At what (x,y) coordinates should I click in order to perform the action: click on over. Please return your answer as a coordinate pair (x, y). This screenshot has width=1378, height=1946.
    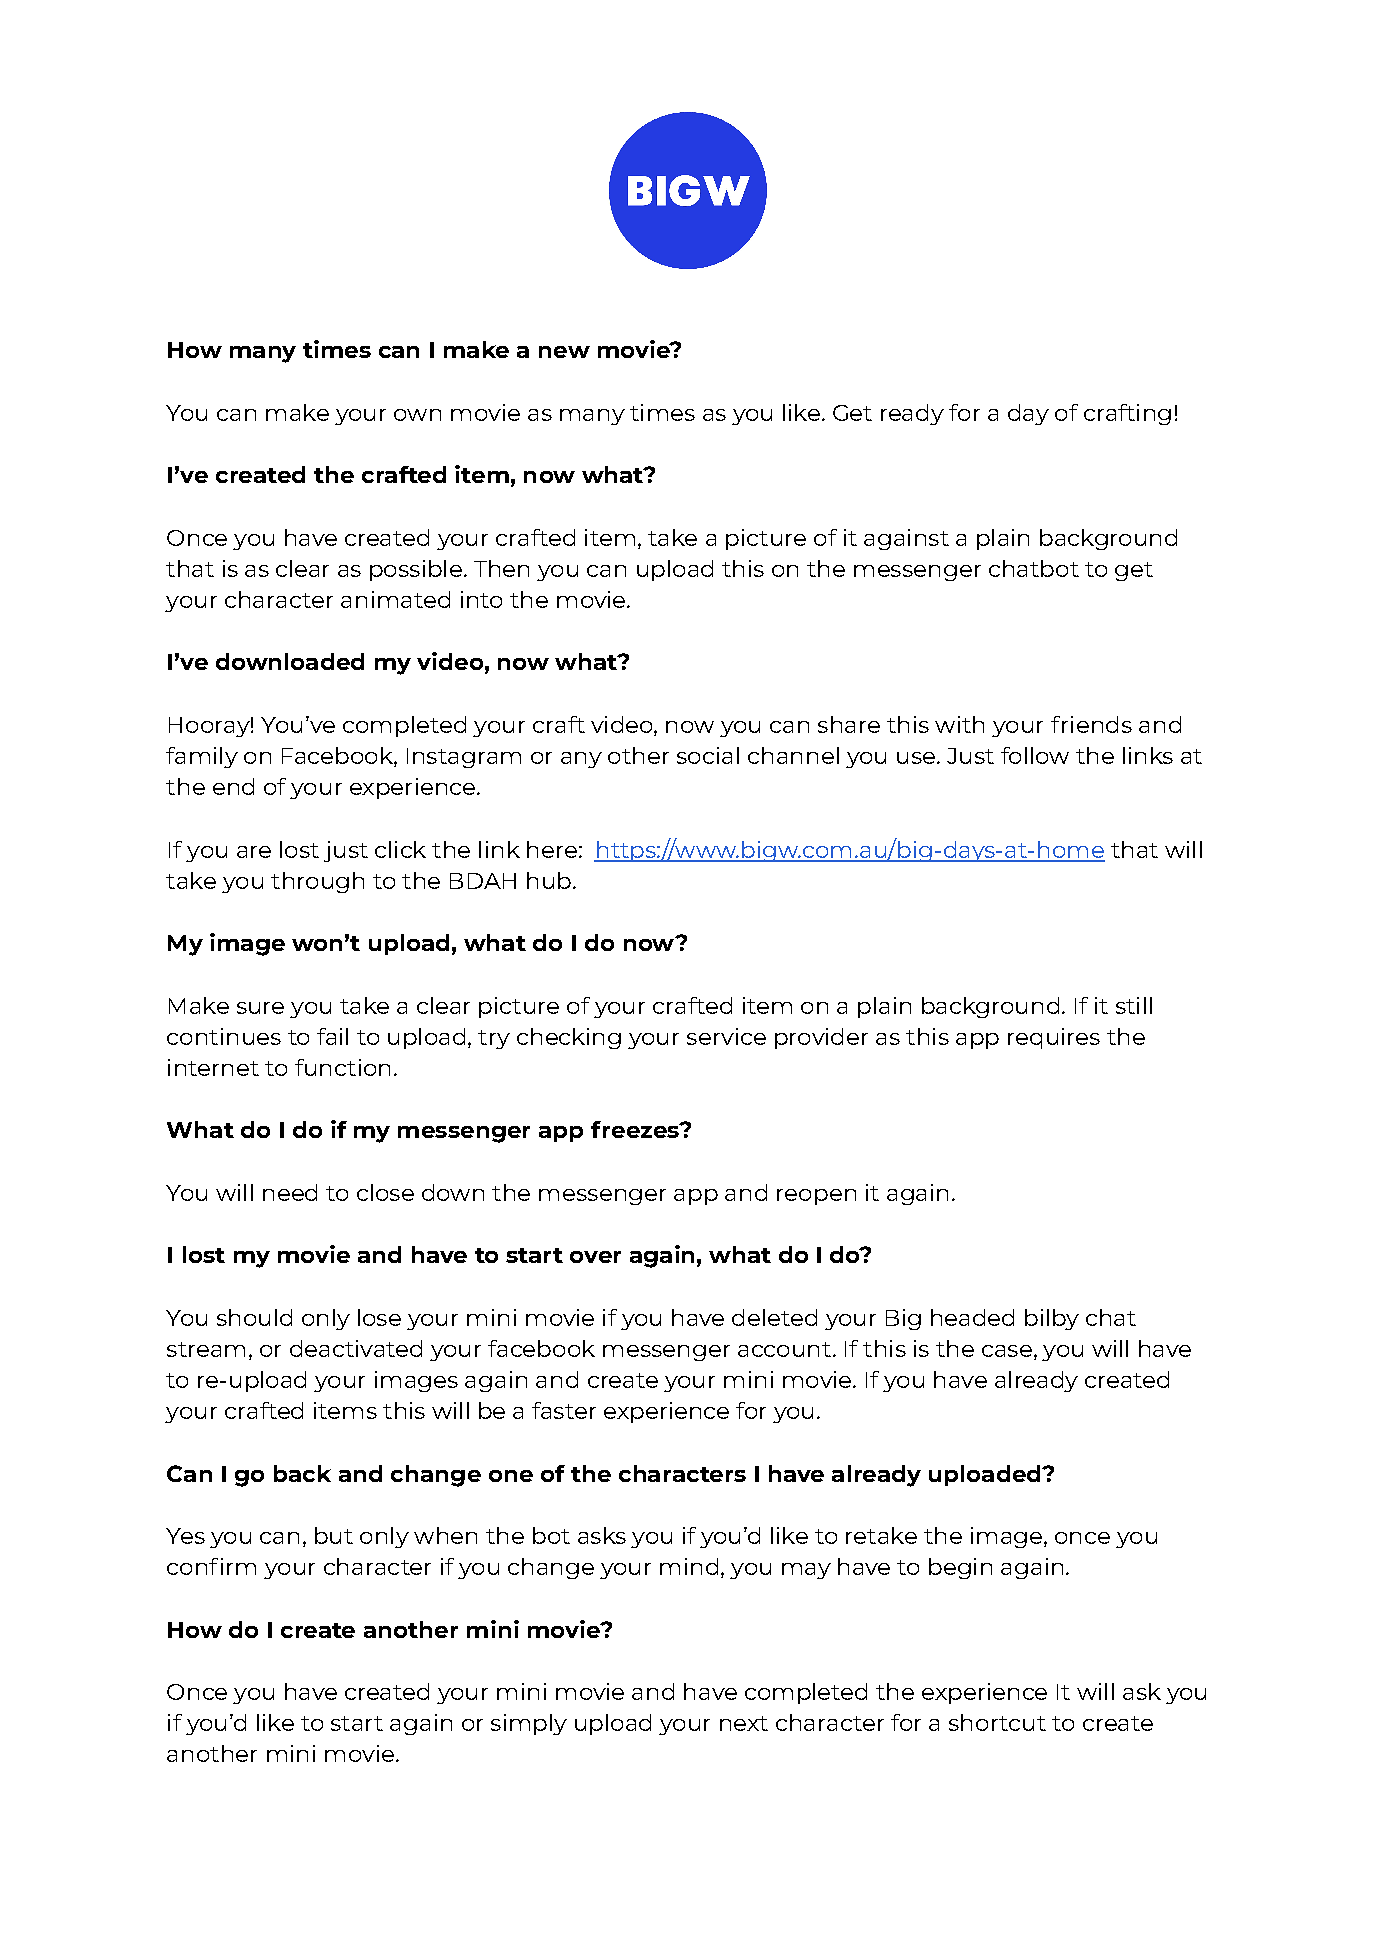
    Looking at the image, I should click on (595, 1257).
